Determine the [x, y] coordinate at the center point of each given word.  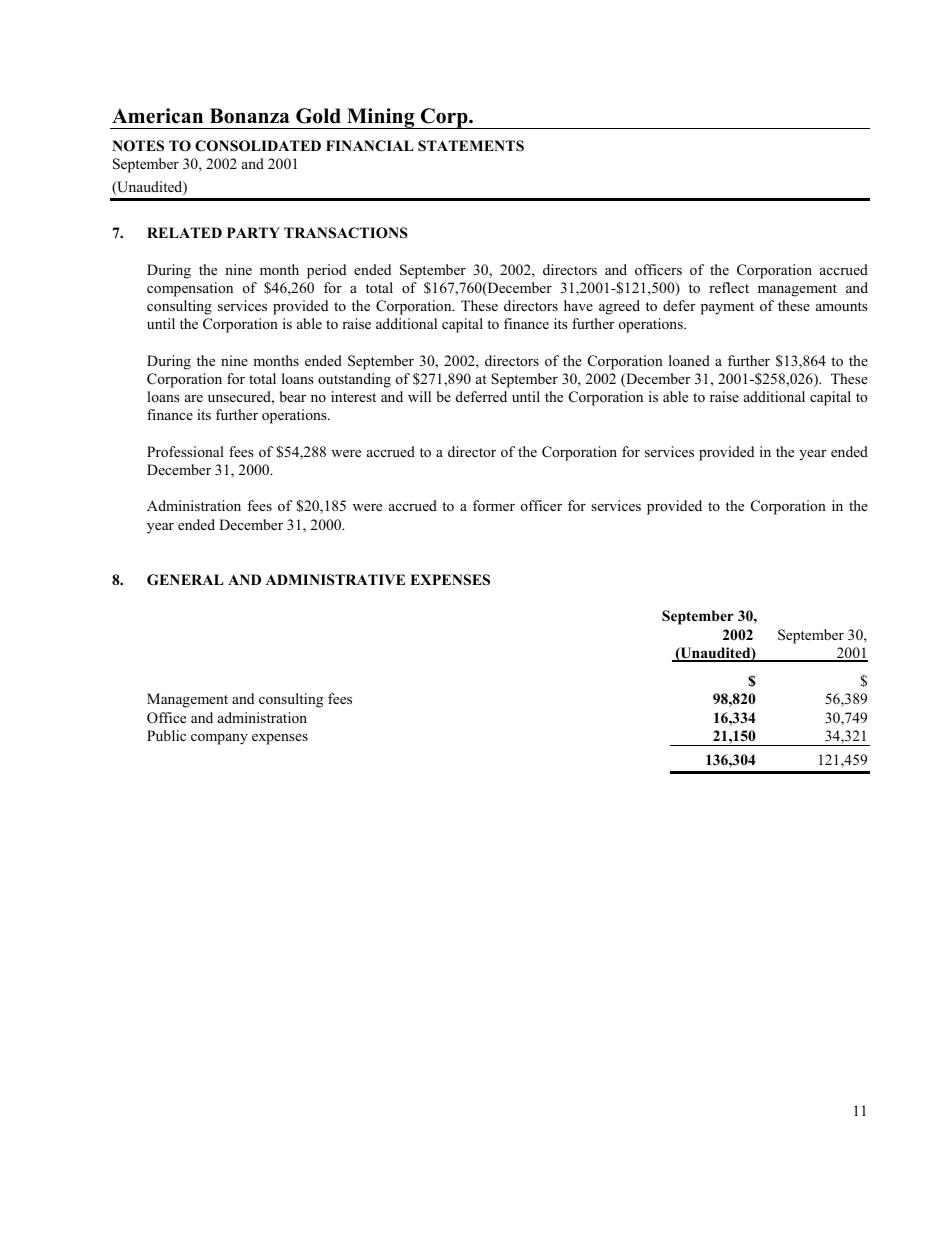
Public [166, 735]
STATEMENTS [471, 146]
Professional [185, 451]
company [219, 739]
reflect [729, 287]
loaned [689, 360]
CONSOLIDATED [258, 146]
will [419, 396]
